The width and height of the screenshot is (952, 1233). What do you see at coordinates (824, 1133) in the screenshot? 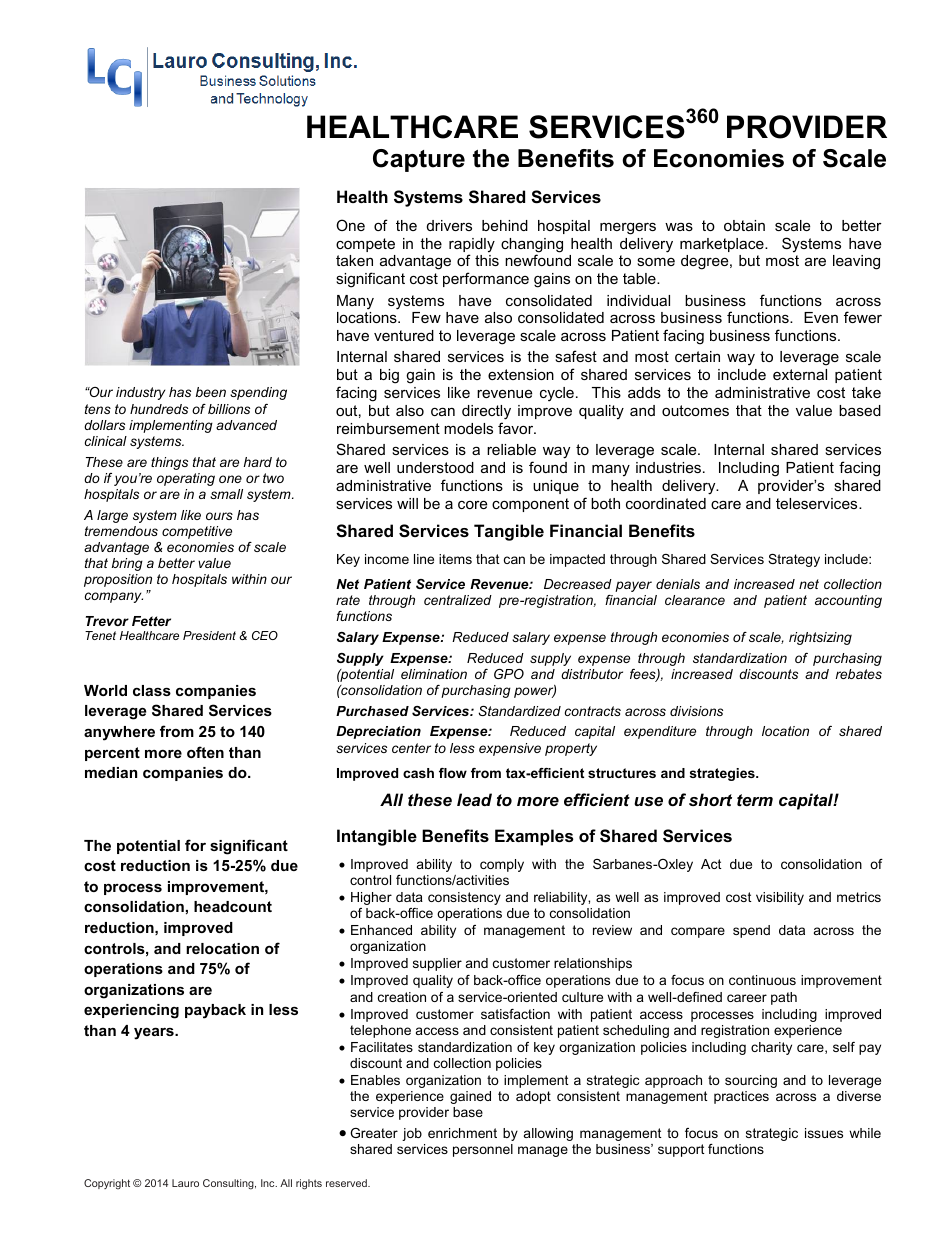
I see `issues` at bounding box center [824, 1133].
